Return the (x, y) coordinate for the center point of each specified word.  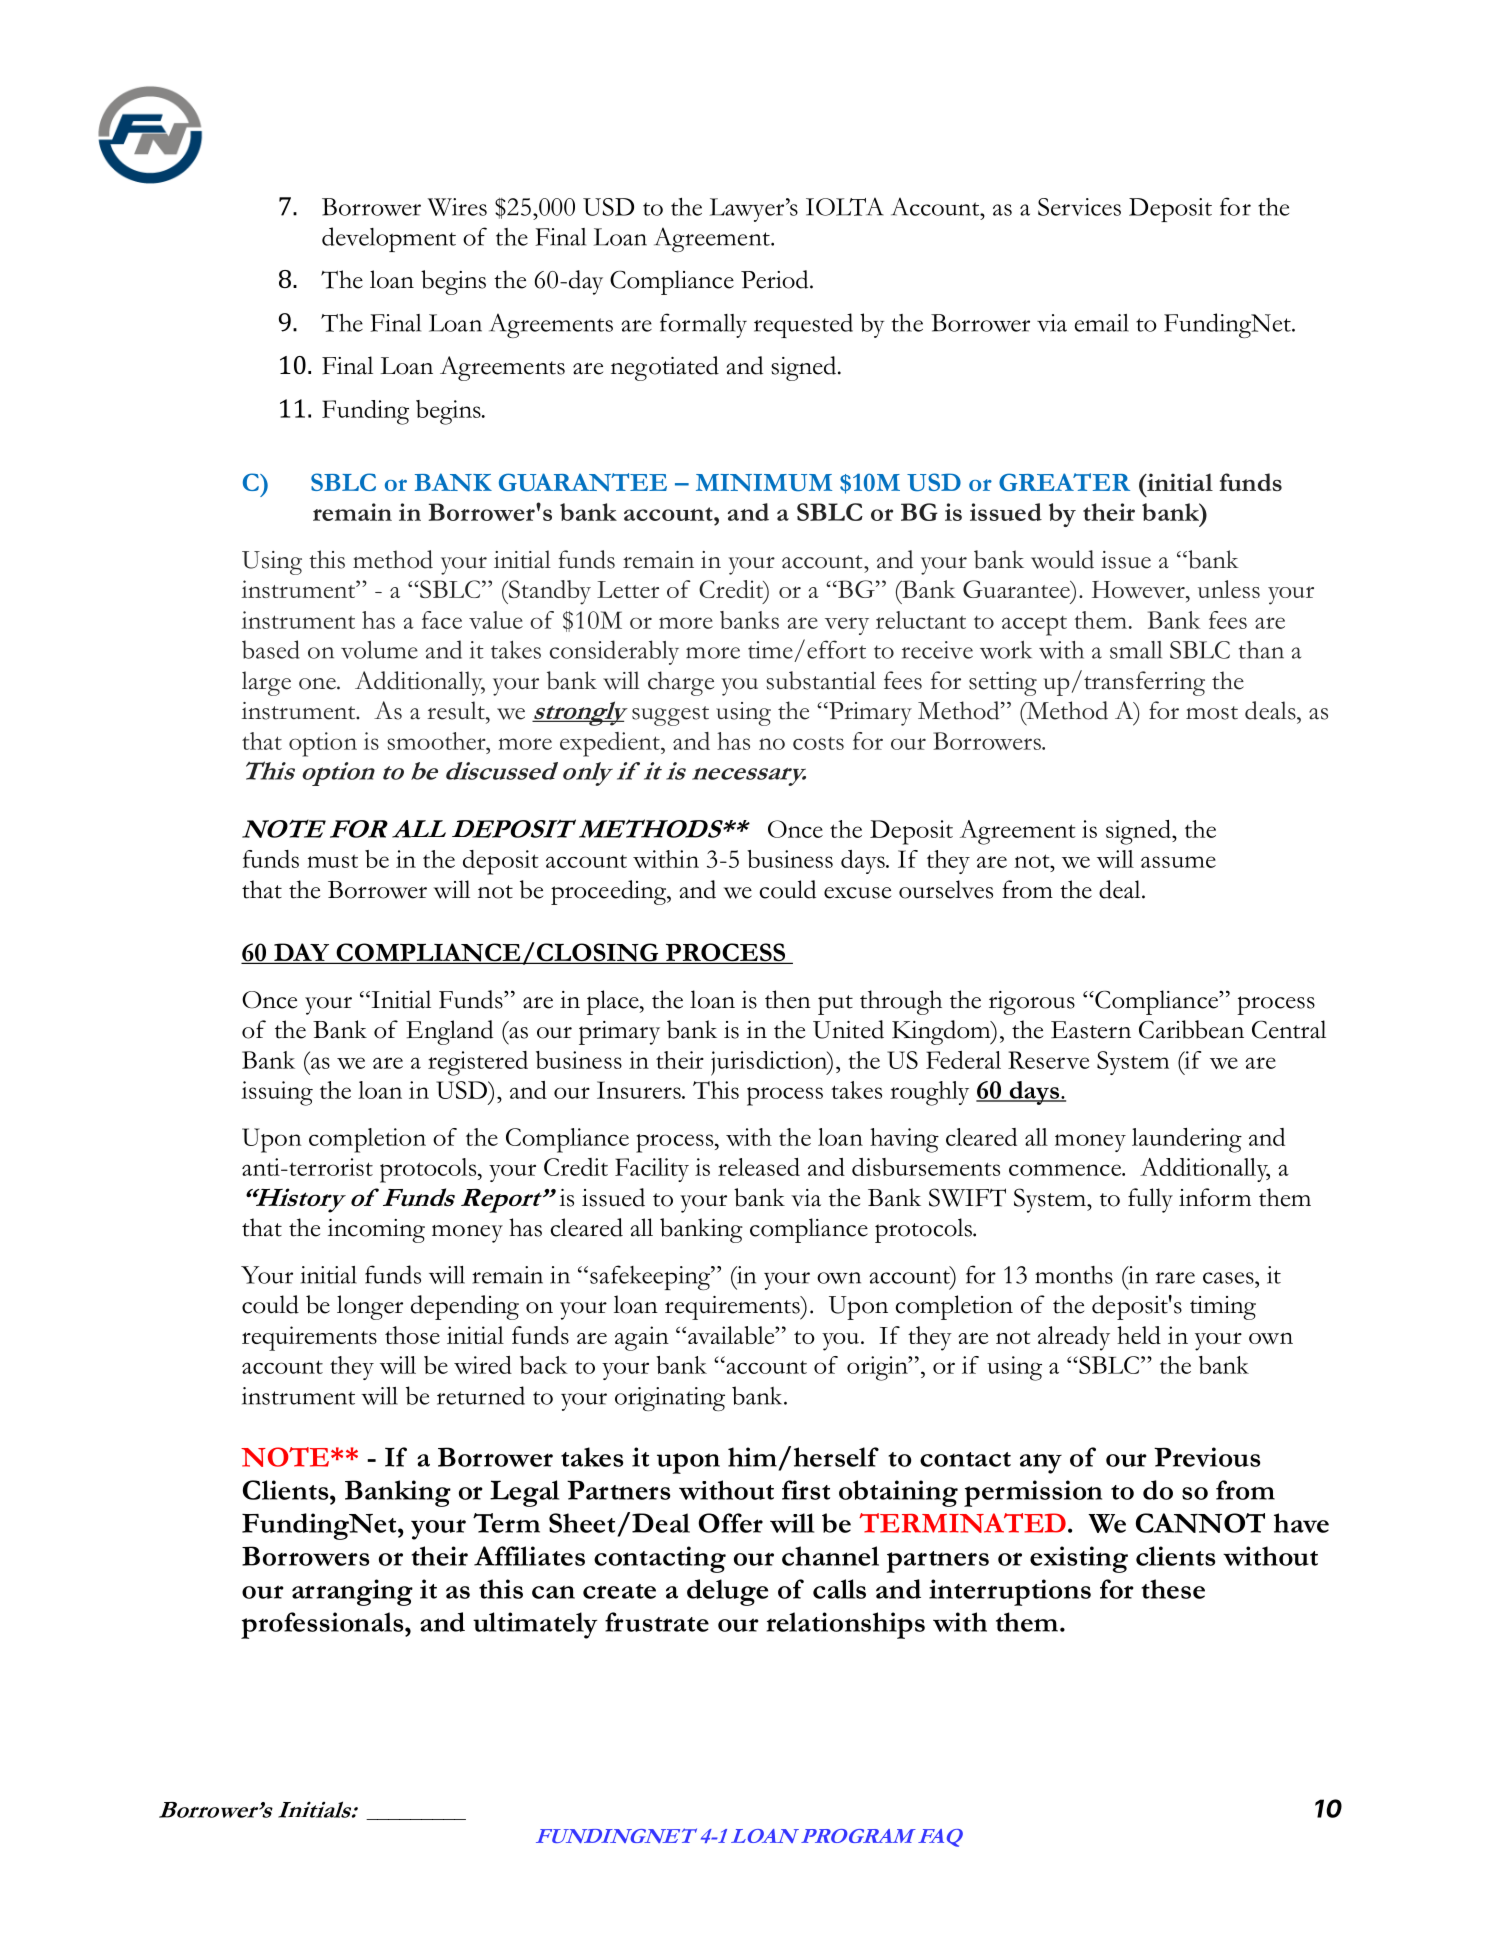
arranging (352, 1592)
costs (818, 743)
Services (1079, 207)
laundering (1187, 1140)
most (1212, 713)
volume (379, 650)
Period (776, 279)
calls (839, 1589)
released (759, 1167)
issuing (277, 1093)
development (389, 239)
